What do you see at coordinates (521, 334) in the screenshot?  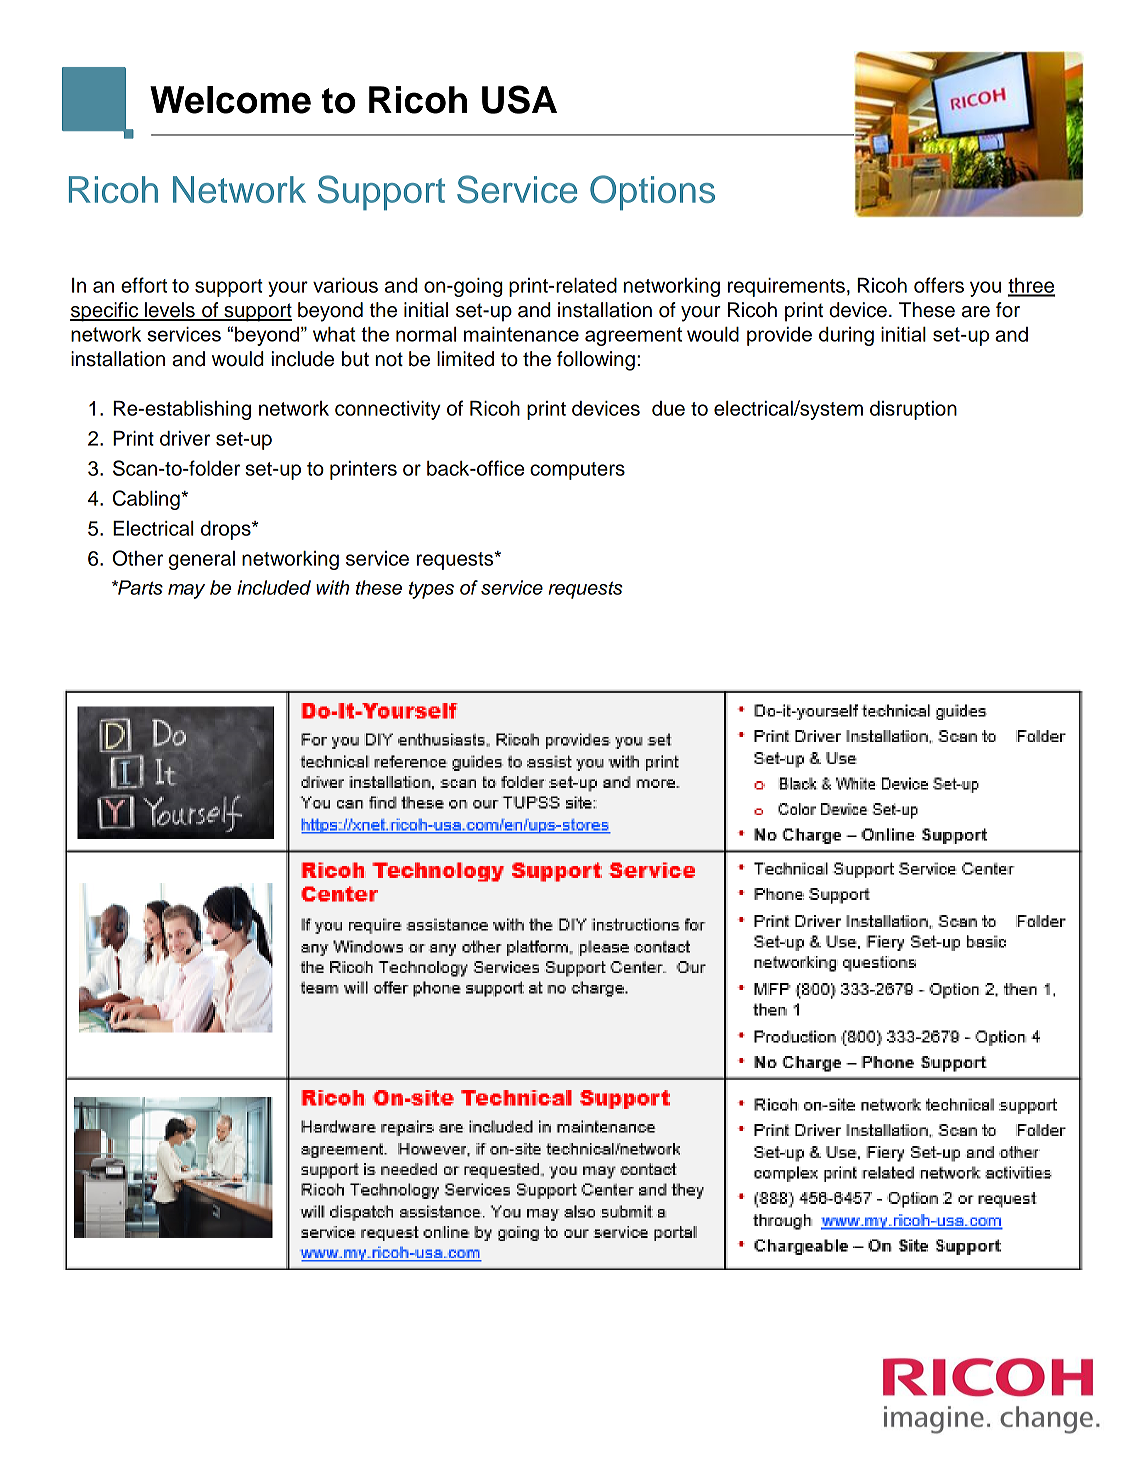 I see `maintenance` at bounding box center [521, 334].
